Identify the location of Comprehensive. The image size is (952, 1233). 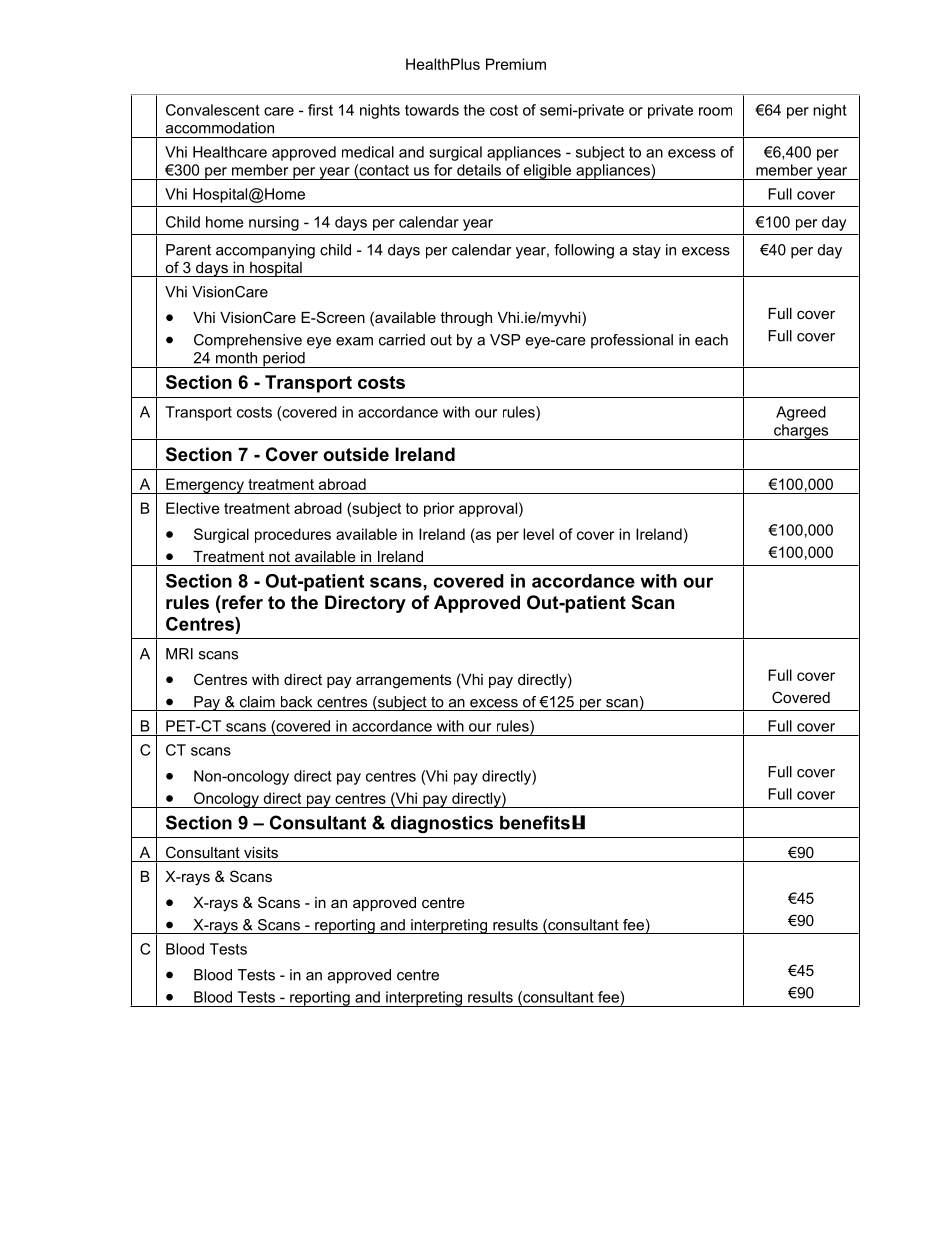
(248, 341).
